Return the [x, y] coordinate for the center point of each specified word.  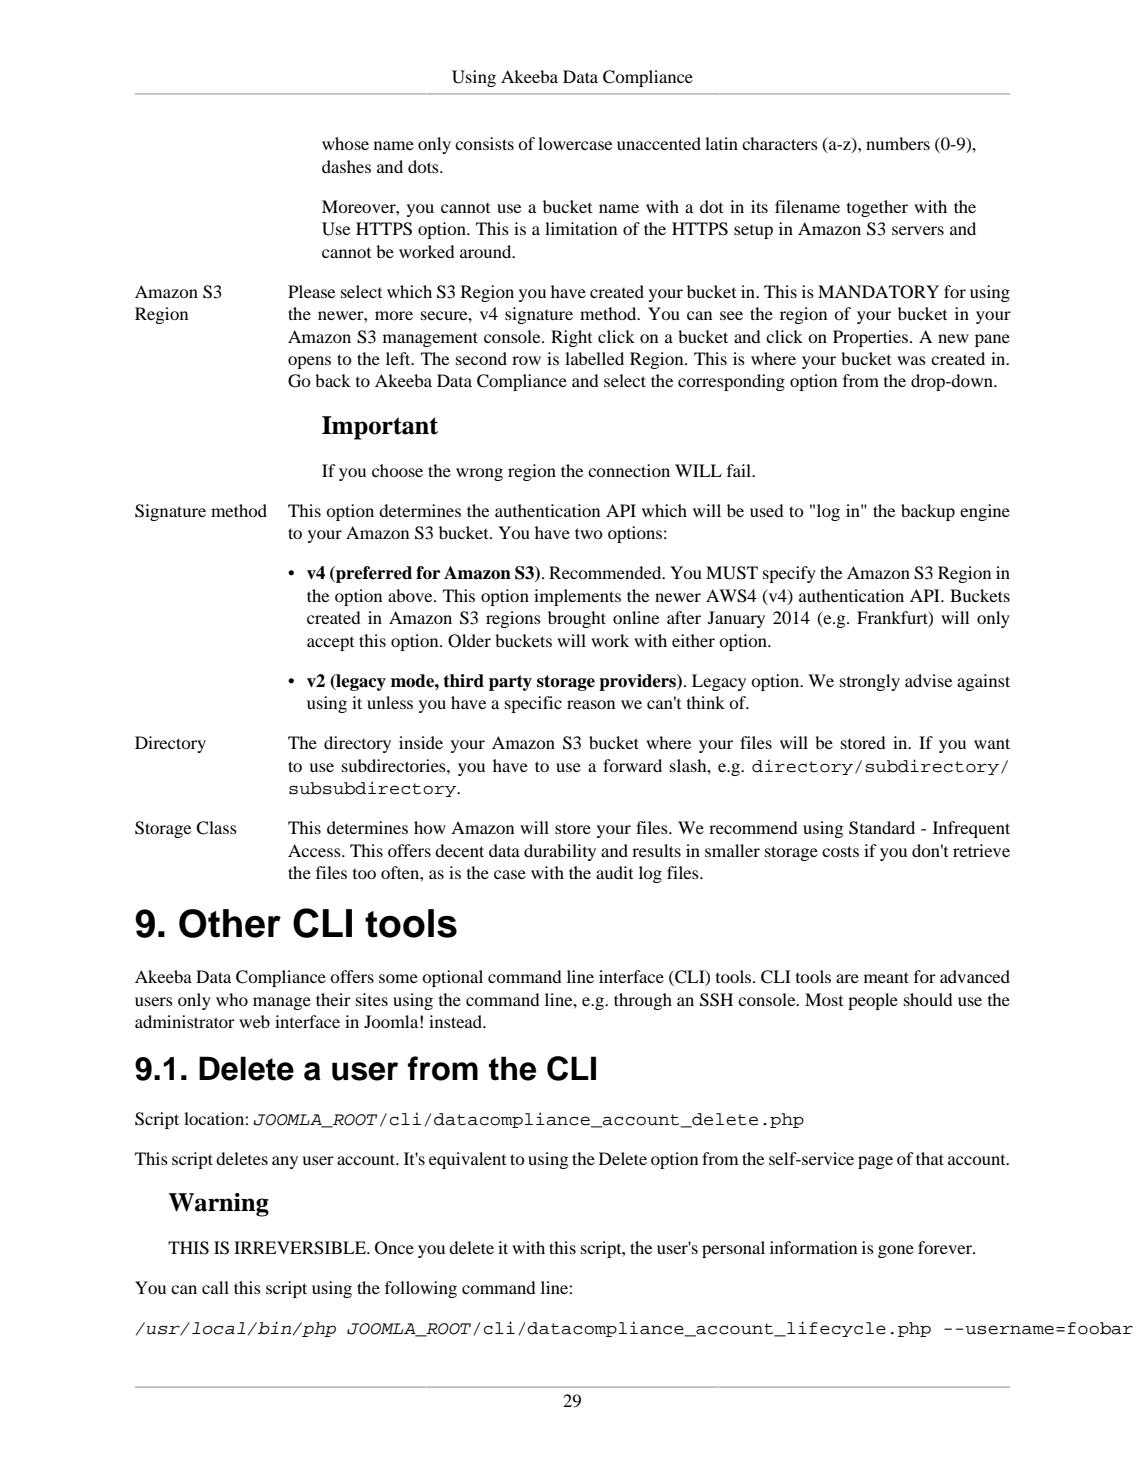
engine [985, 512]
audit [614, 872]
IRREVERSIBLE [301, 1248]
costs [840, 851]
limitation [581, 228]
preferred [373, 574]
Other [230, 923]
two [589, 533]
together [877, 208]
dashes [346, 166]
